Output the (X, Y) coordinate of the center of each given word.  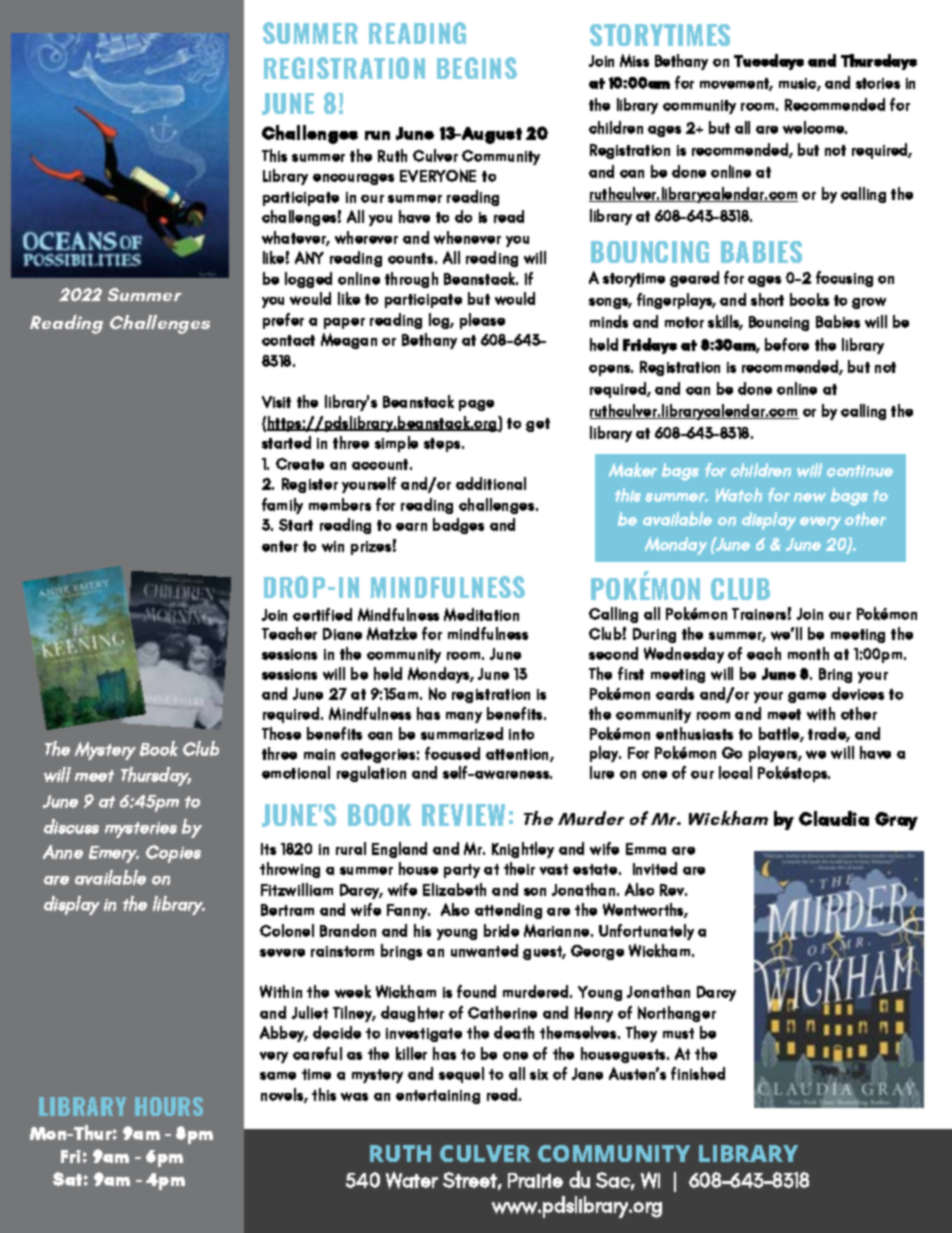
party (462, 871)
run (377, 135)
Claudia (834, 818)
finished (698, 1073)
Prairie (535, 1180)
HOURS (169, 1106)
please (482, 321)
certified (322, 614)
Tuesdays (769, 62)
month (808, 653)
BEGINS (477, 68)
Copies (173, 854)
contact (288, 340)
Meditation (481, 614)
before (787, 344)
